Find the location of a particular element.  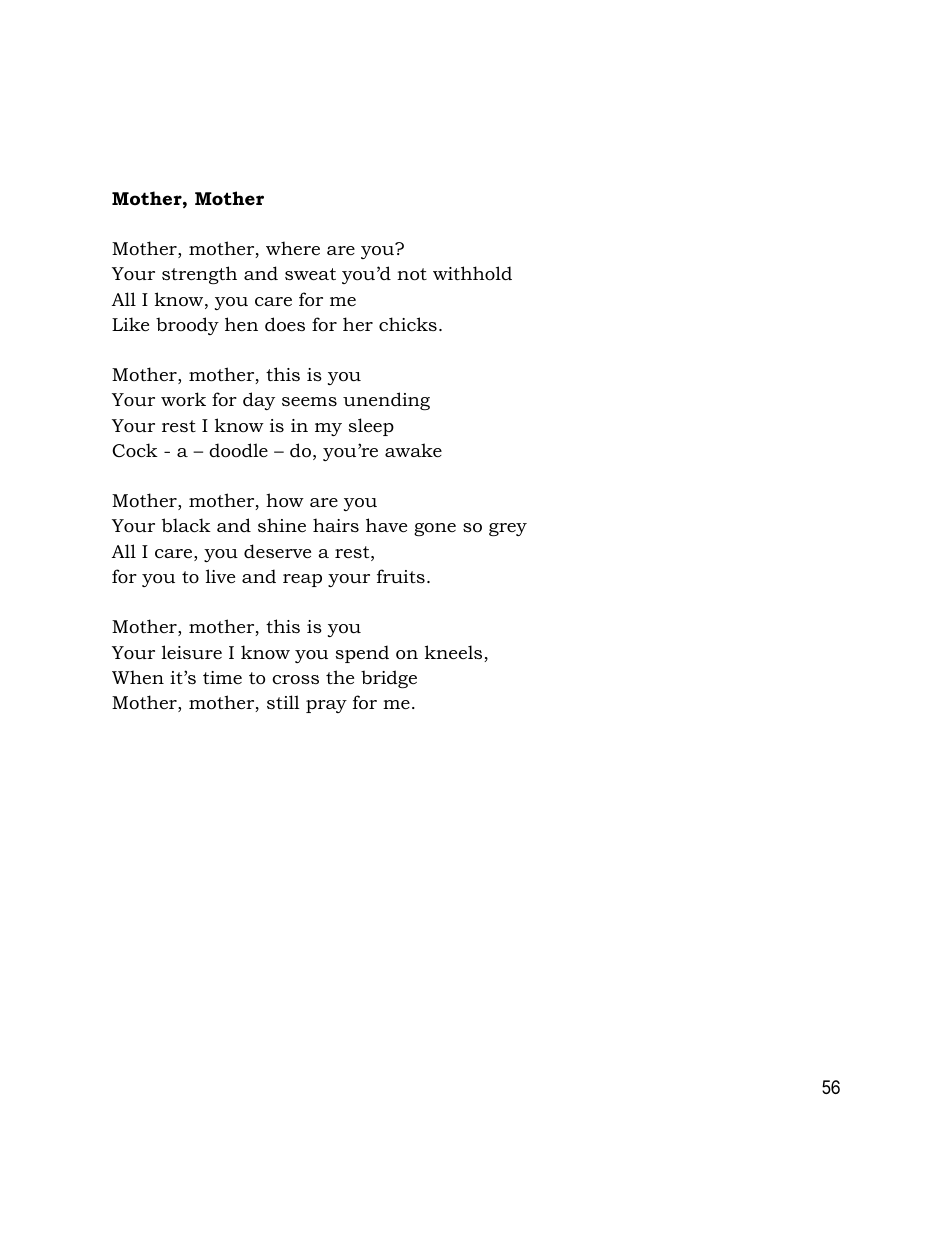

work is located at coordinates (183, 399).
